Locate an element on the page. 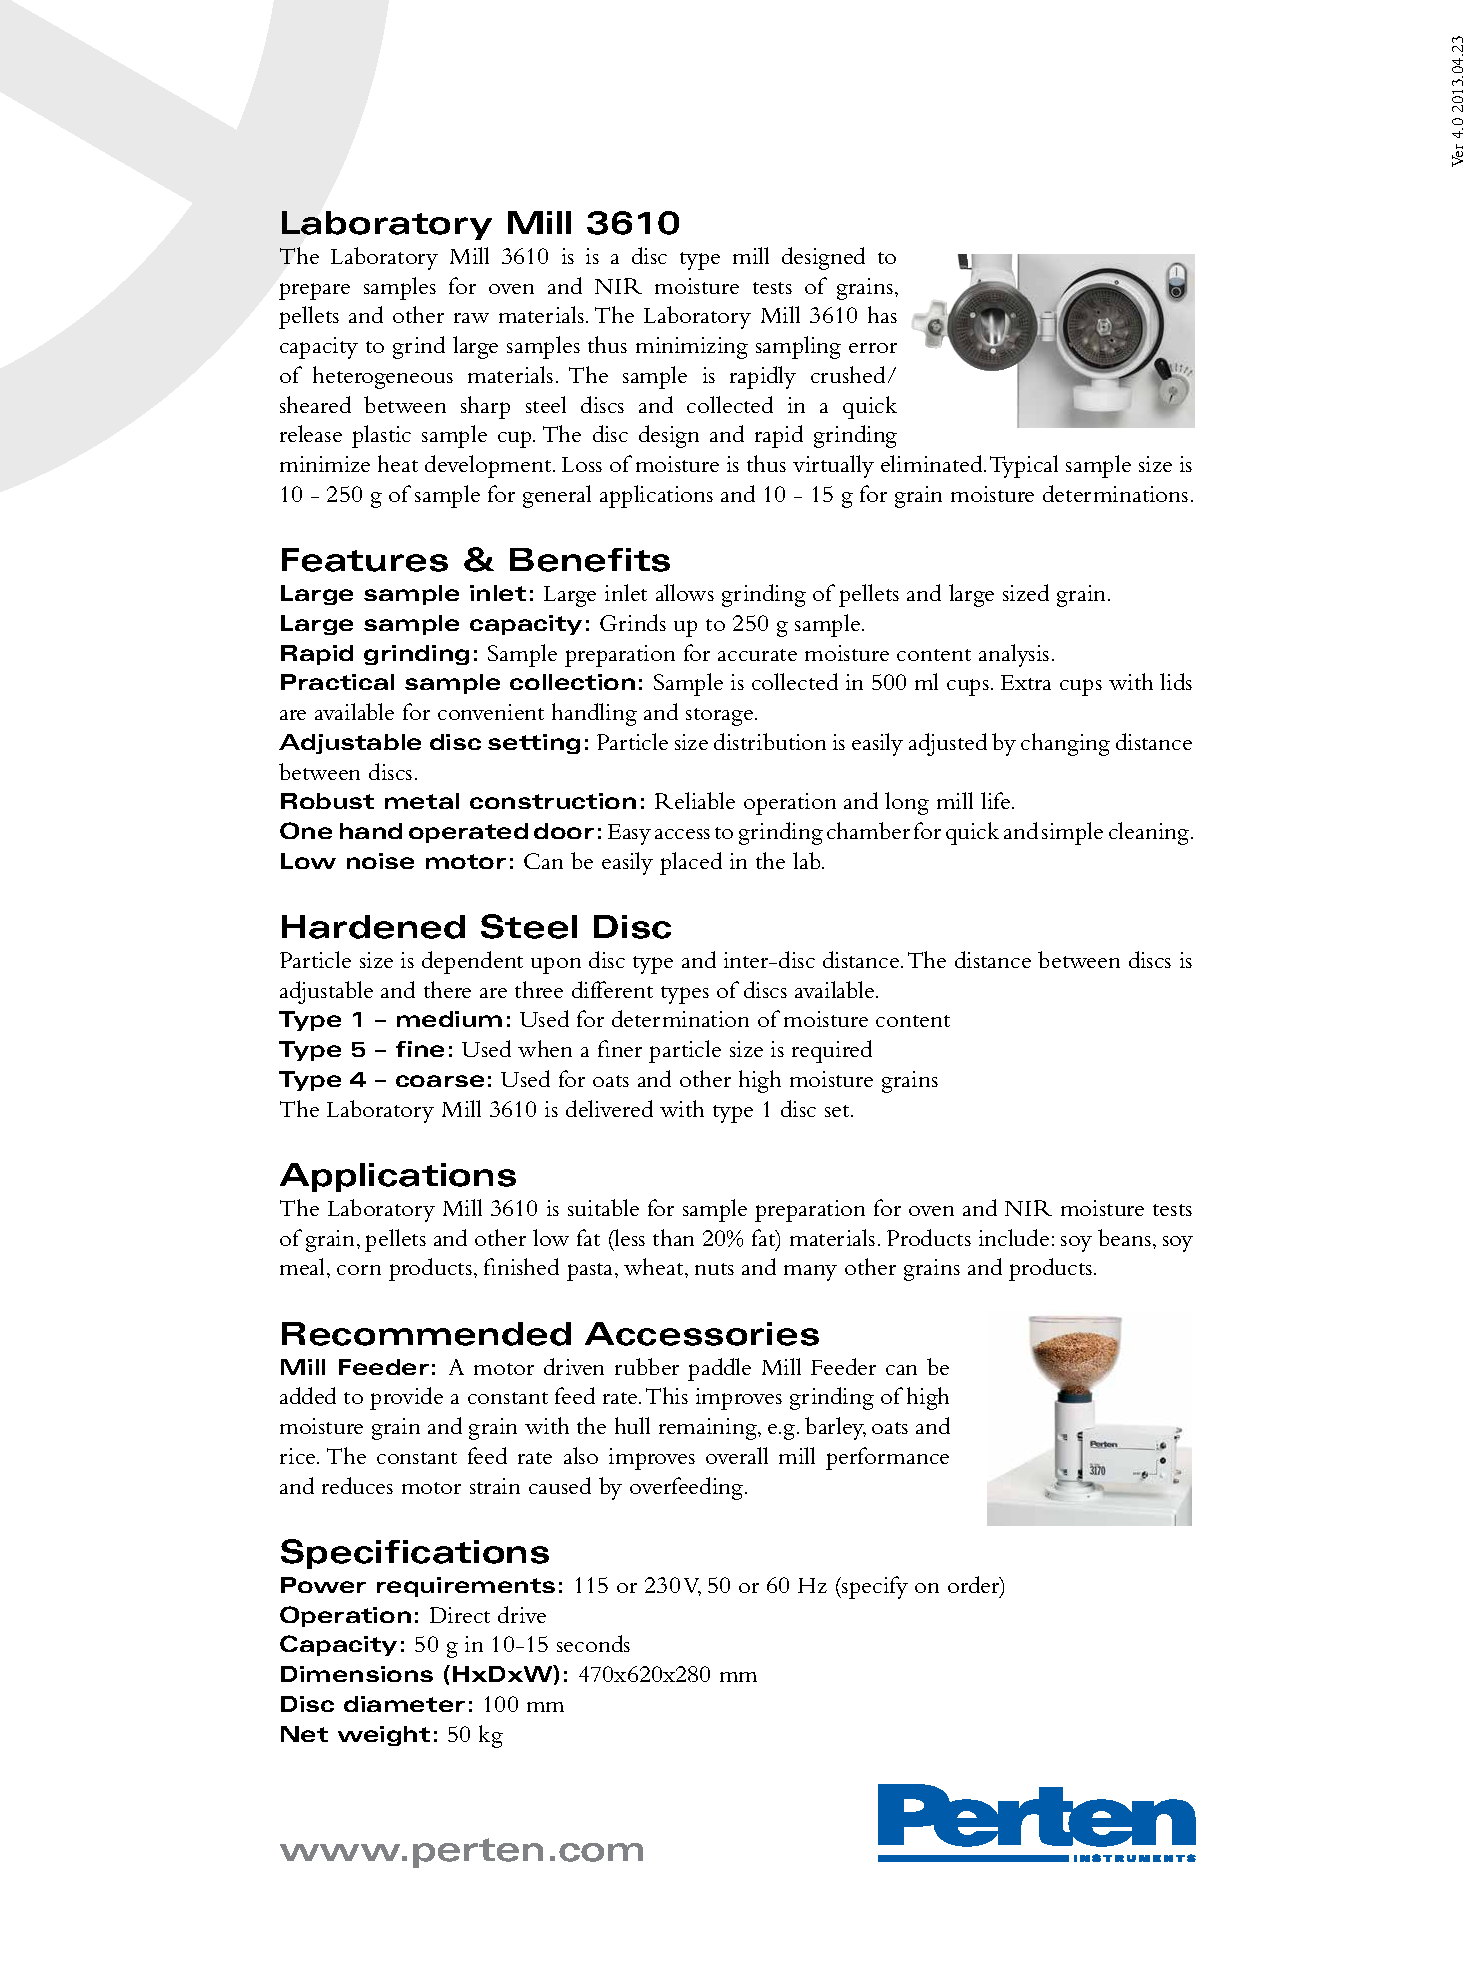  nuts is located at coordinates (714, 1269).
